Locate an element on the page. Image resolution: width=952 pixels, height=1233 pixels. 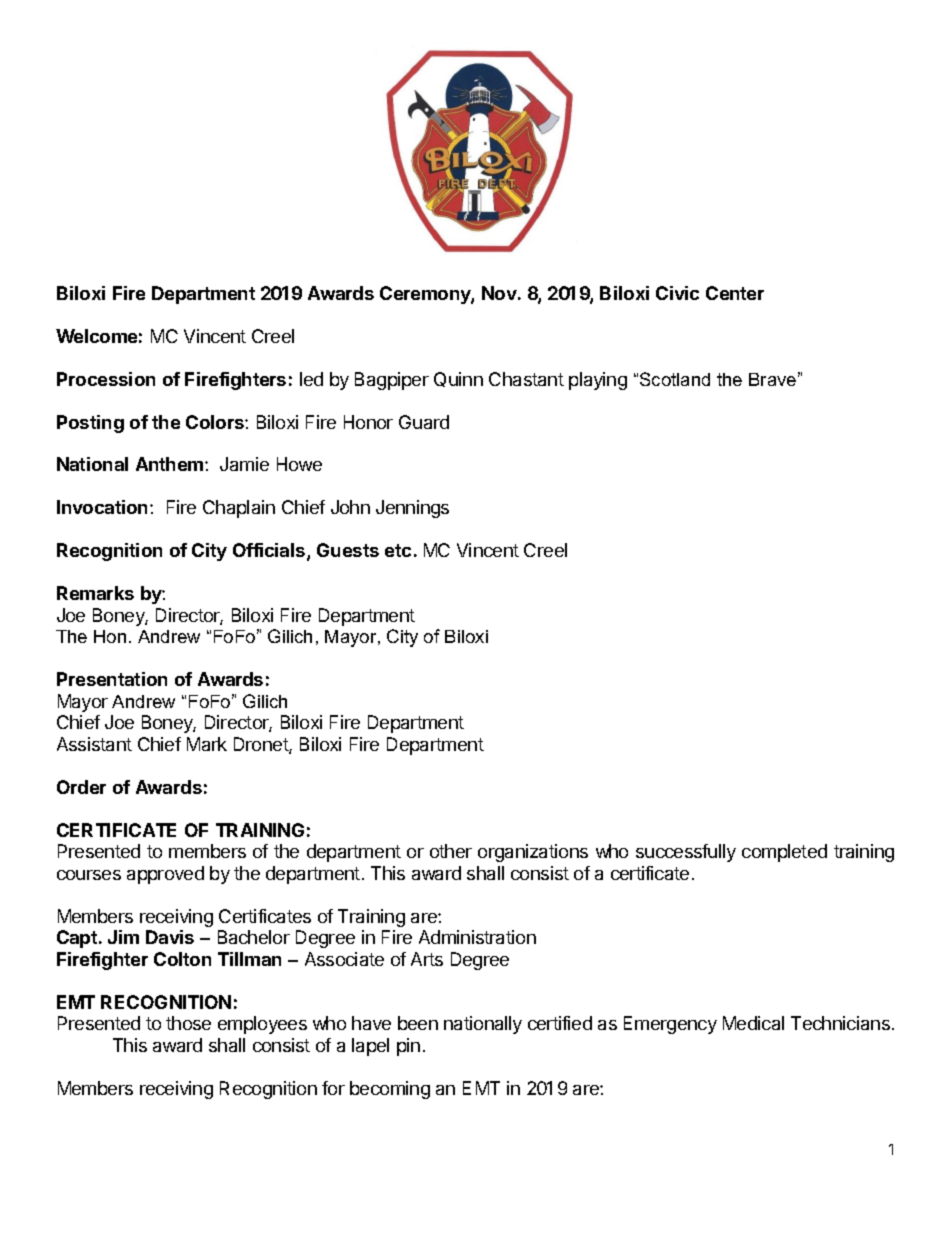
pin is located at coordinates (408, 1047).
